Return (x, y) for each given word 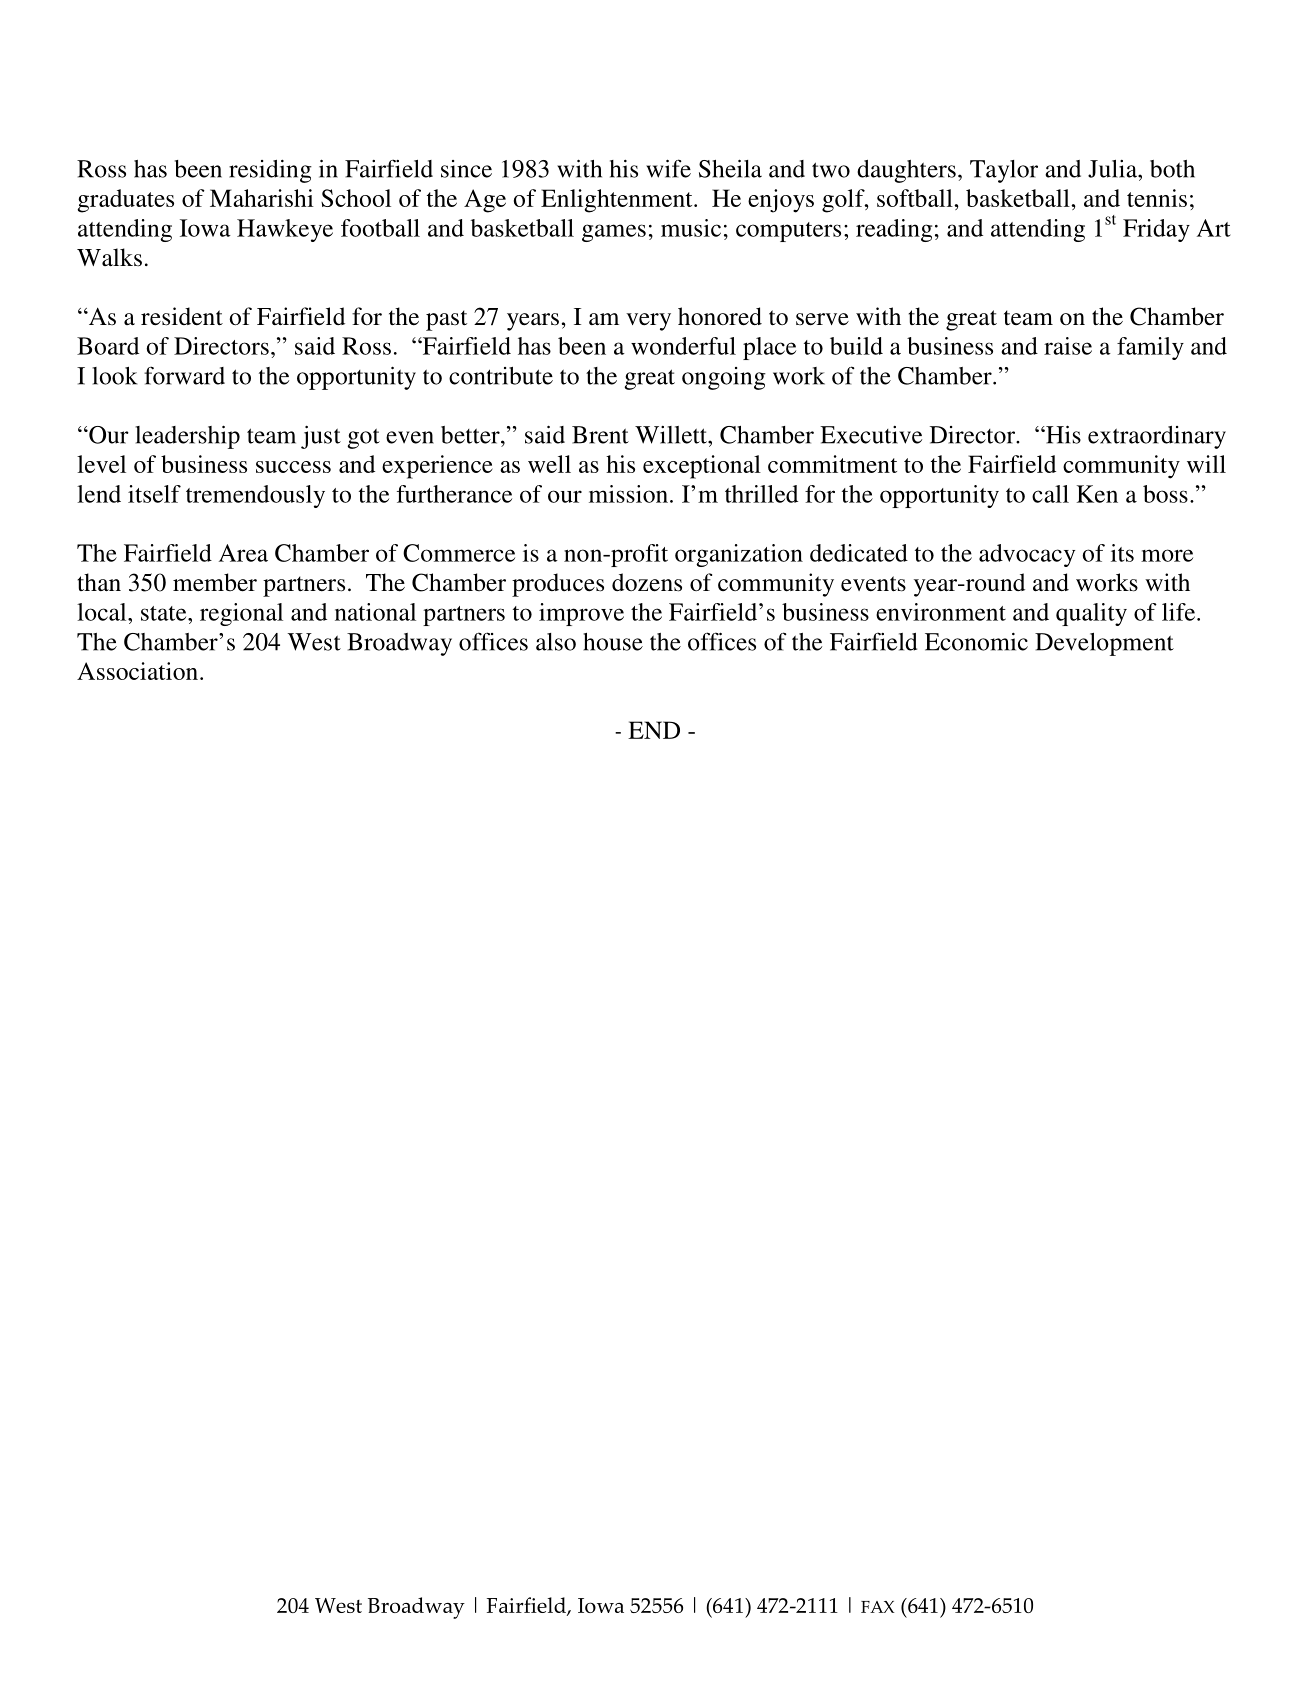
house (613, 642)
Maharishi (262, 198)
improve (581, 614)
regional (241, 614)
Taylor (1004, 171)
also (556, 642)
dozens (647, 582)
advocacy (1027, 555)
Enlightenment (618, 201)
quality (1091, 614)
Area (243, 553)
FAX (878, 1607)
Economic (976, 642)
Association (139, 671)
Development (1104, 644)
